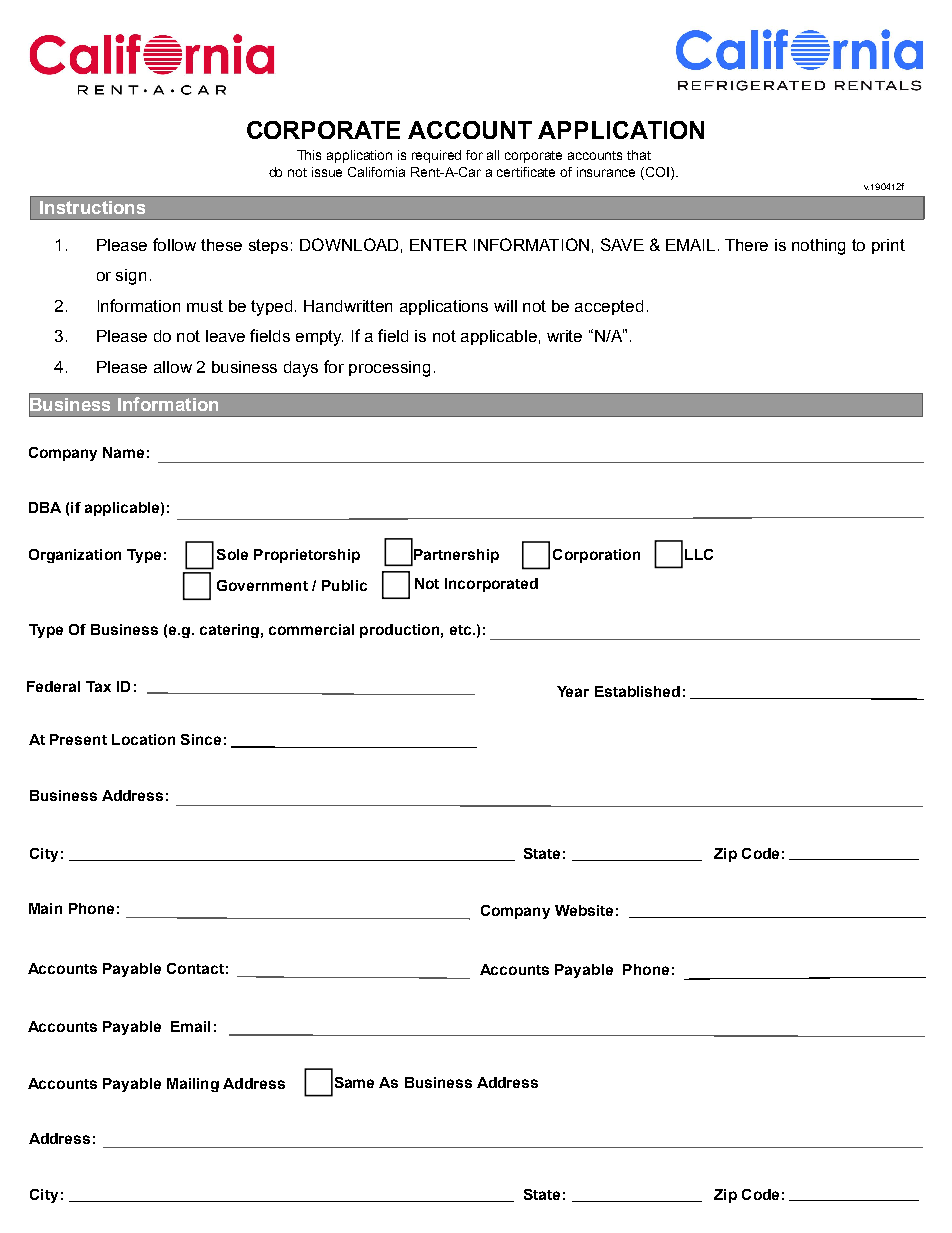 The width and height of the document is (952, 1233). I want to click on Mailing, so click(193, 1085).
